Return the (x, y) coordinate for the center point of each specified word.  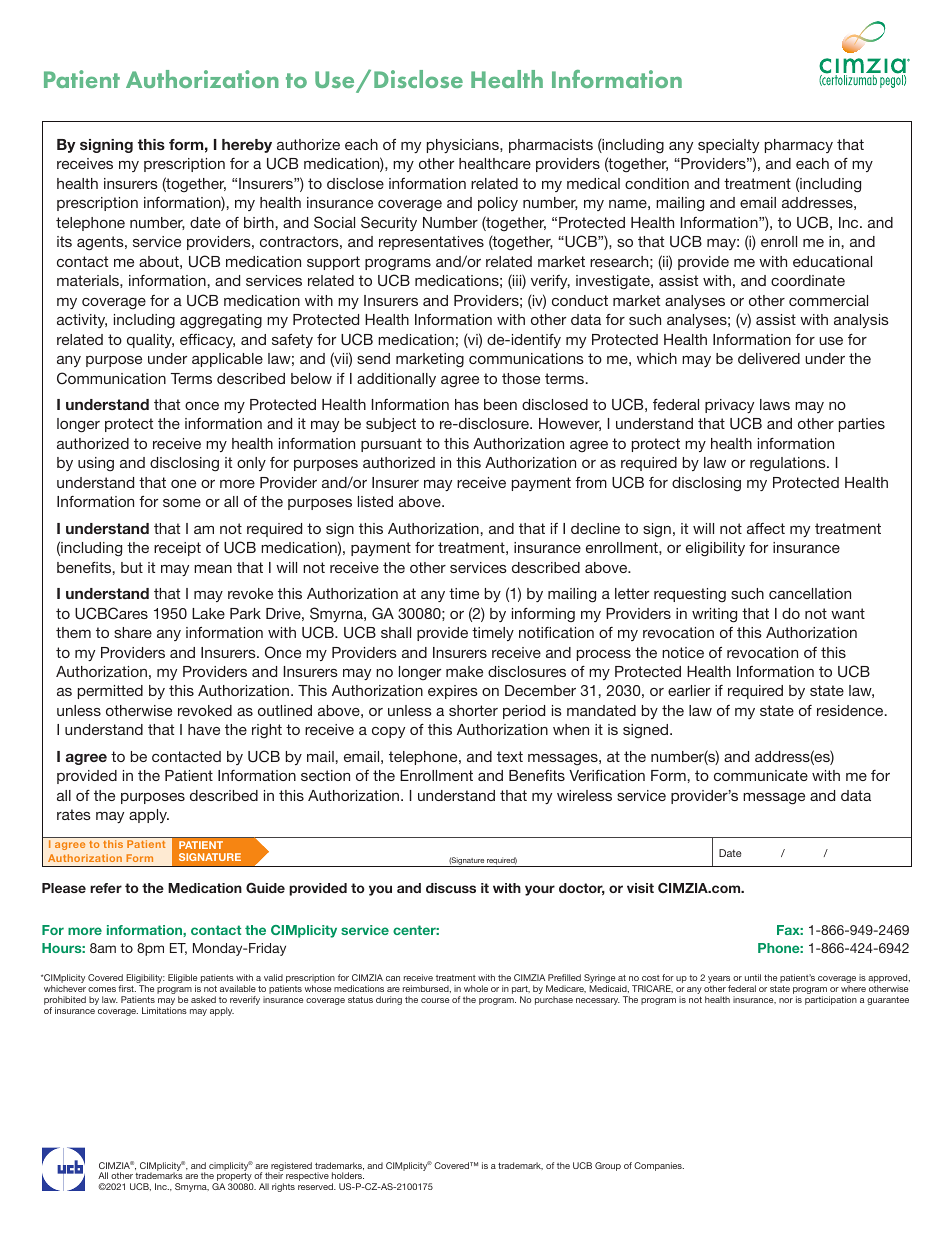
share (133, 632)
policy (498, 204)
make (464, 671)
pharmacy (799, 146)
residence (851, 710)
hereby (247, 146)
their (274, 1175)
